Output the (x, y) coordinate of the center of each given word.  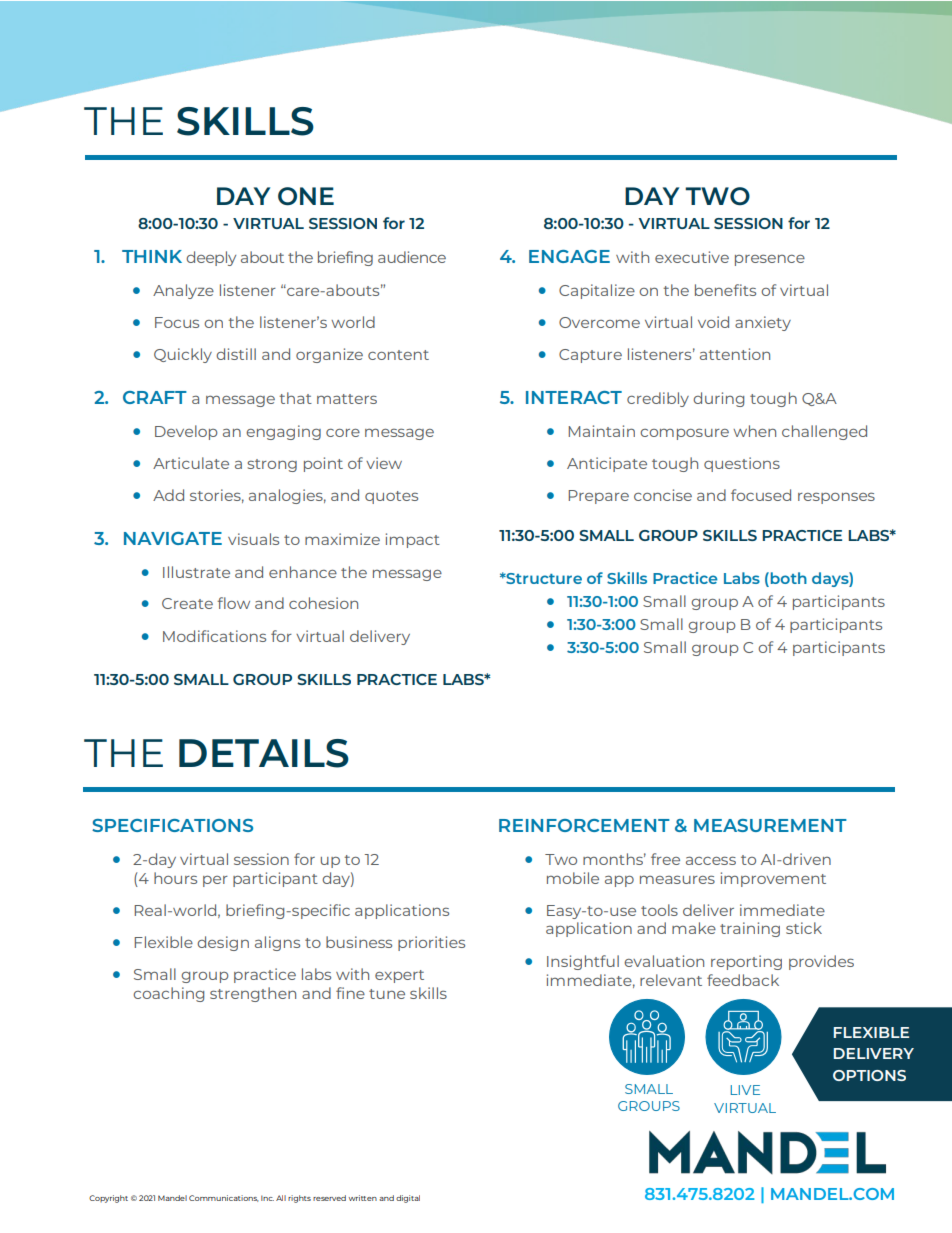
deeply (211, 258)
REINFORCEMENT (584, 825)
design (223, 943)
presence (770, 260)
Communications (224, 1198)
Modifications (214, 636)
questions (742, 464)
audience (412, 257)
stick (804, 928)
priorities (431, 943)
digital (408, 1199)
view (384, 463)
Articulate (191, 463)
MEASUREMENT (770, 825)
